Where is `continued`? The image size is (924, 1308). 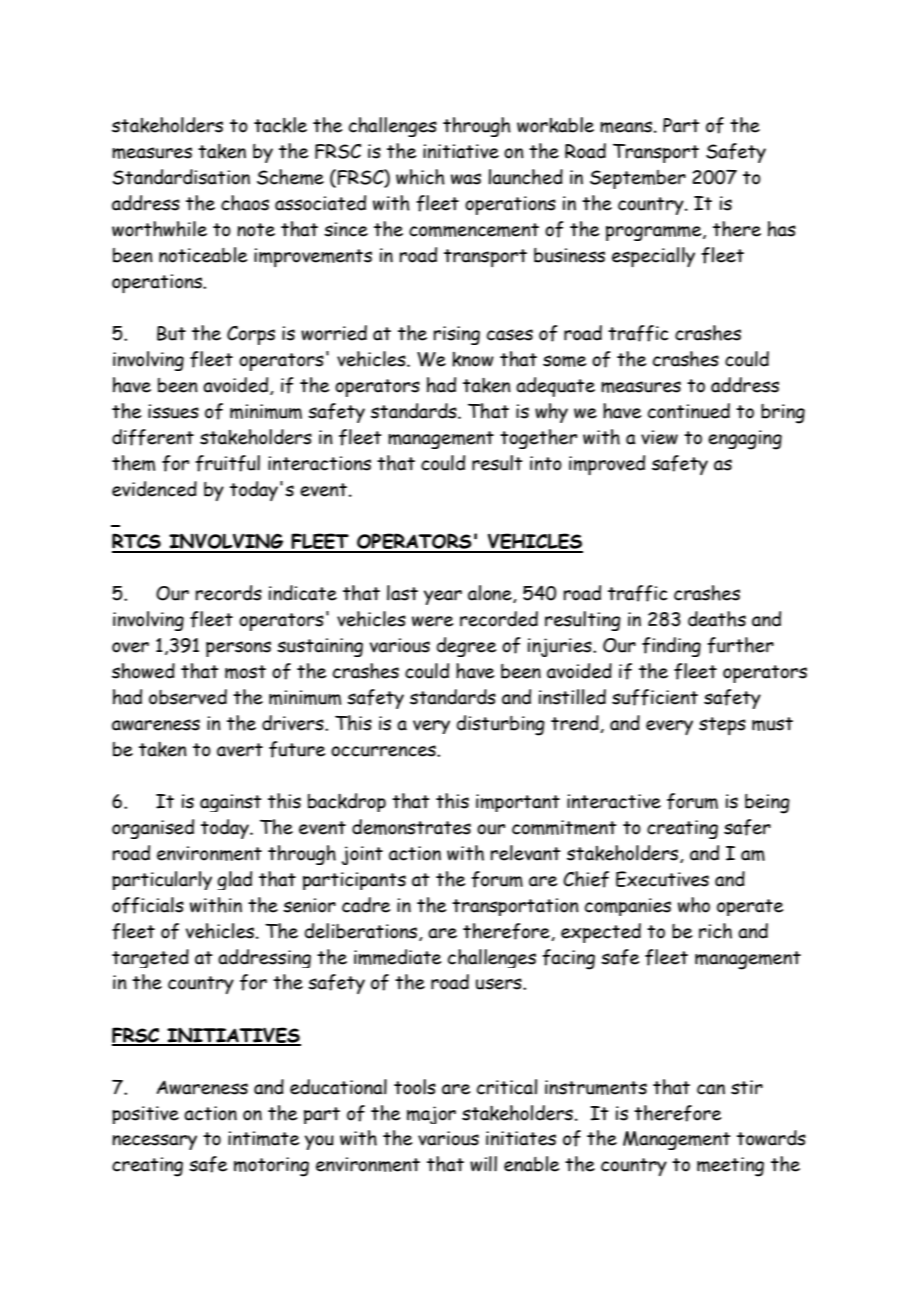 continued is located at coordinates (689, 411).
